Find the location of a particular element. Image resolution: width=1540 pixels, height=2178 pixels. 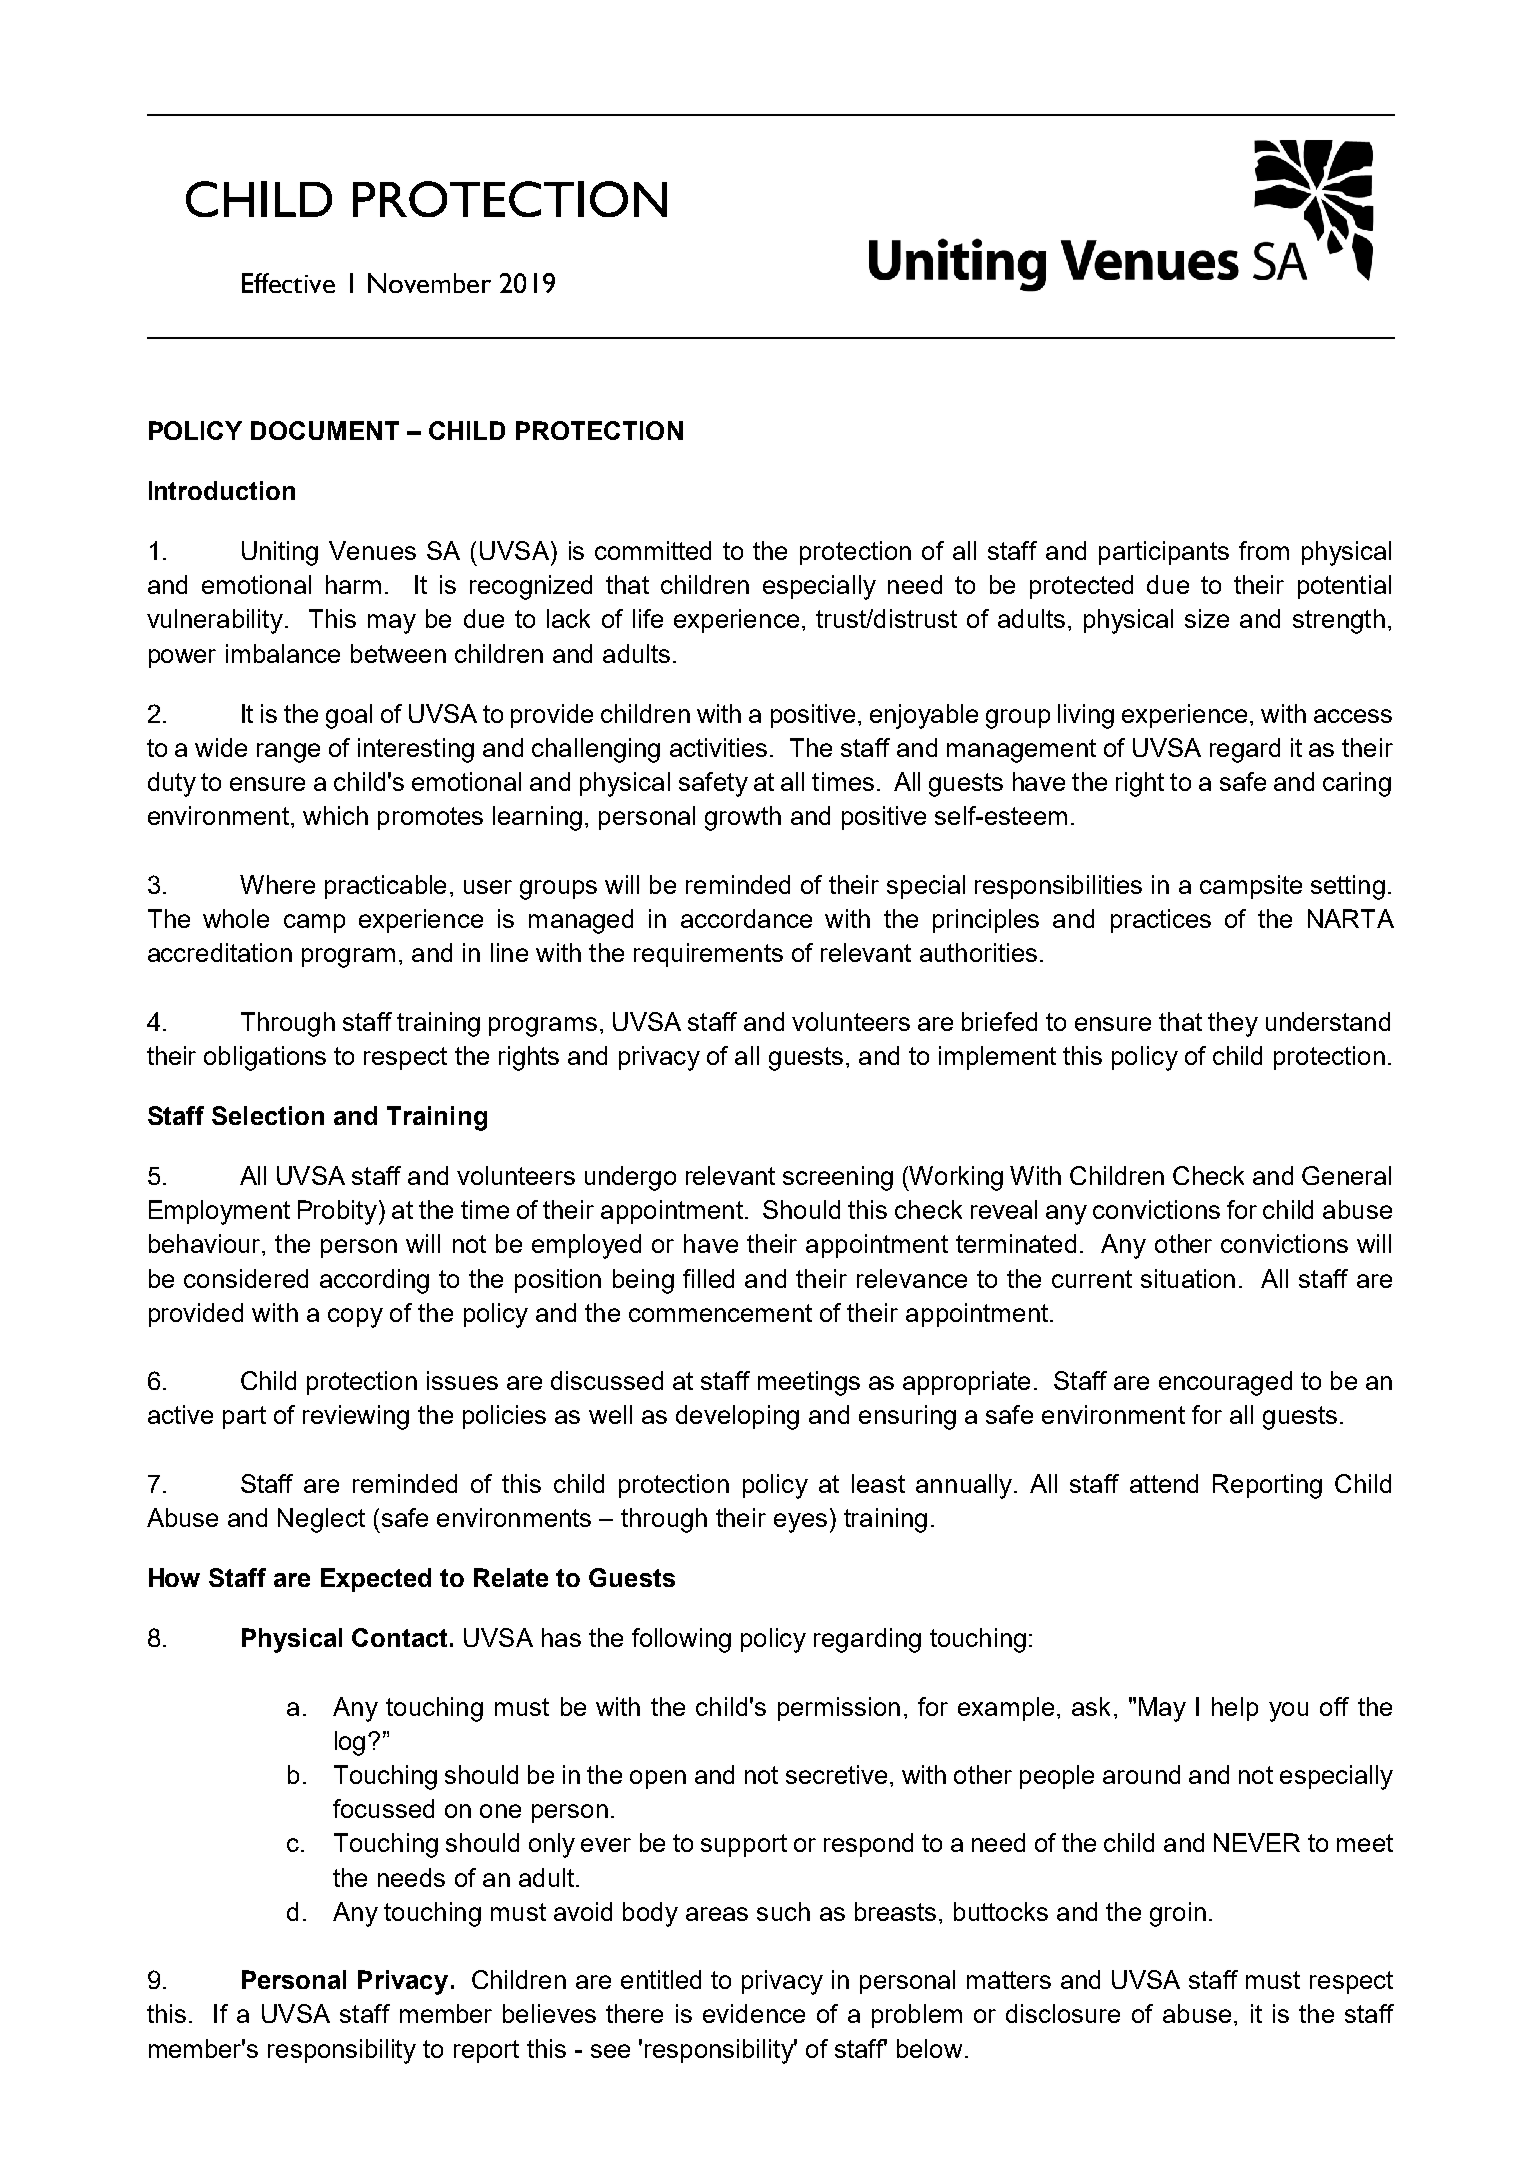

developing is located at coordinates (737, 1417).
